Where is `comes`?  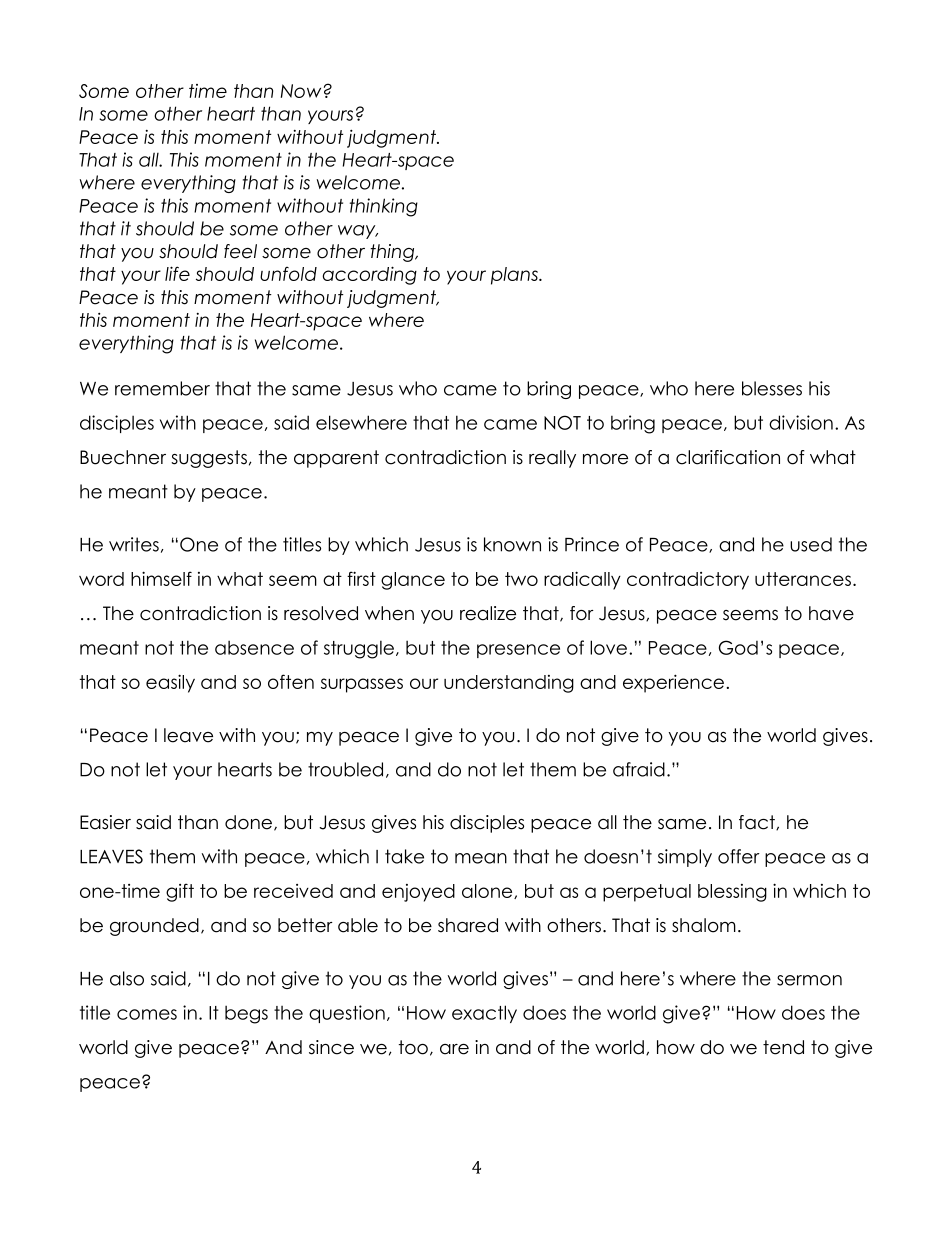
comes is located at coordinates (147, 1014).
